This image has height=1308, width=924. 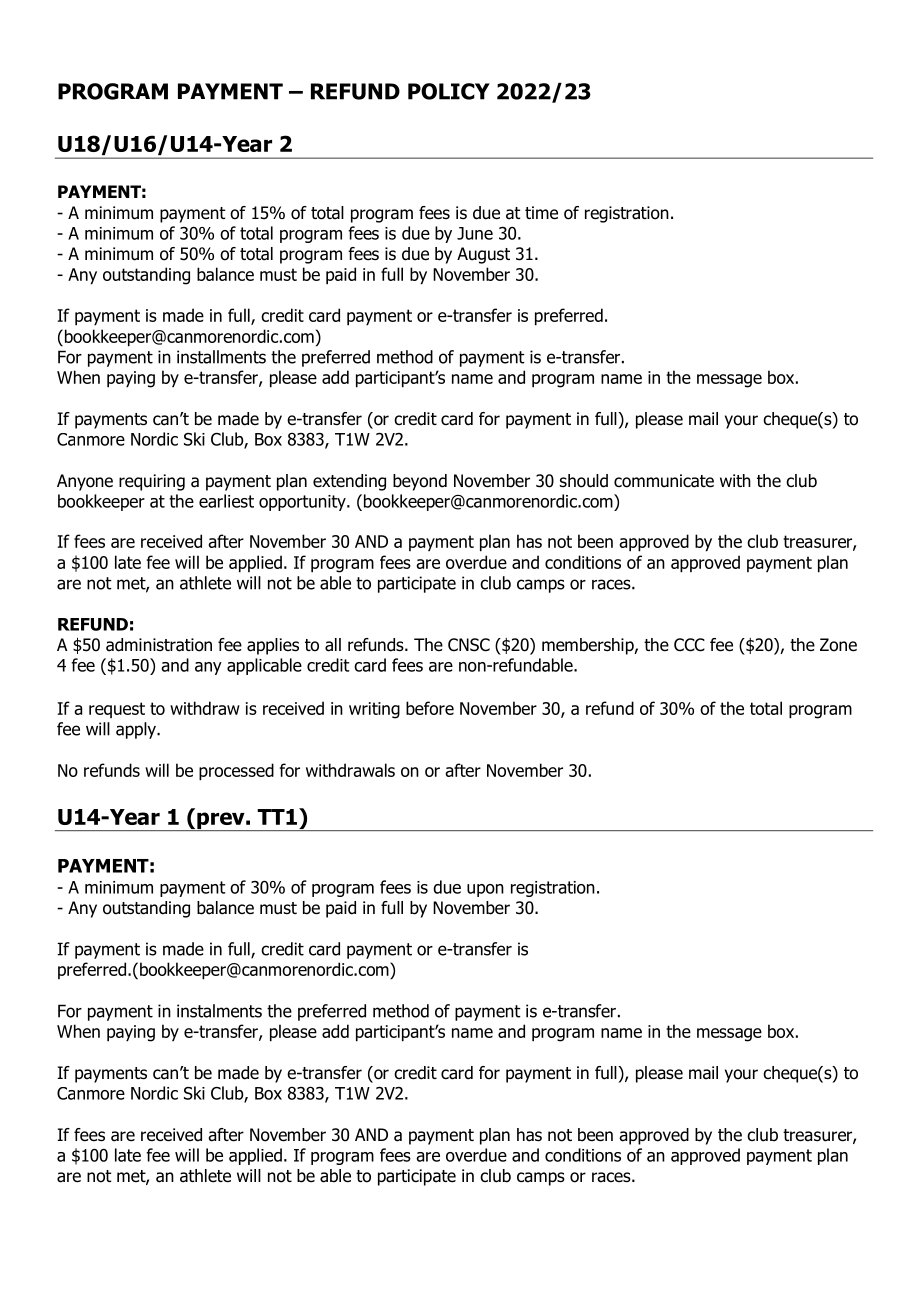 What do you see at coordinates (483, 255) in the image?
I see `August` at bounding box center [483, 255].
